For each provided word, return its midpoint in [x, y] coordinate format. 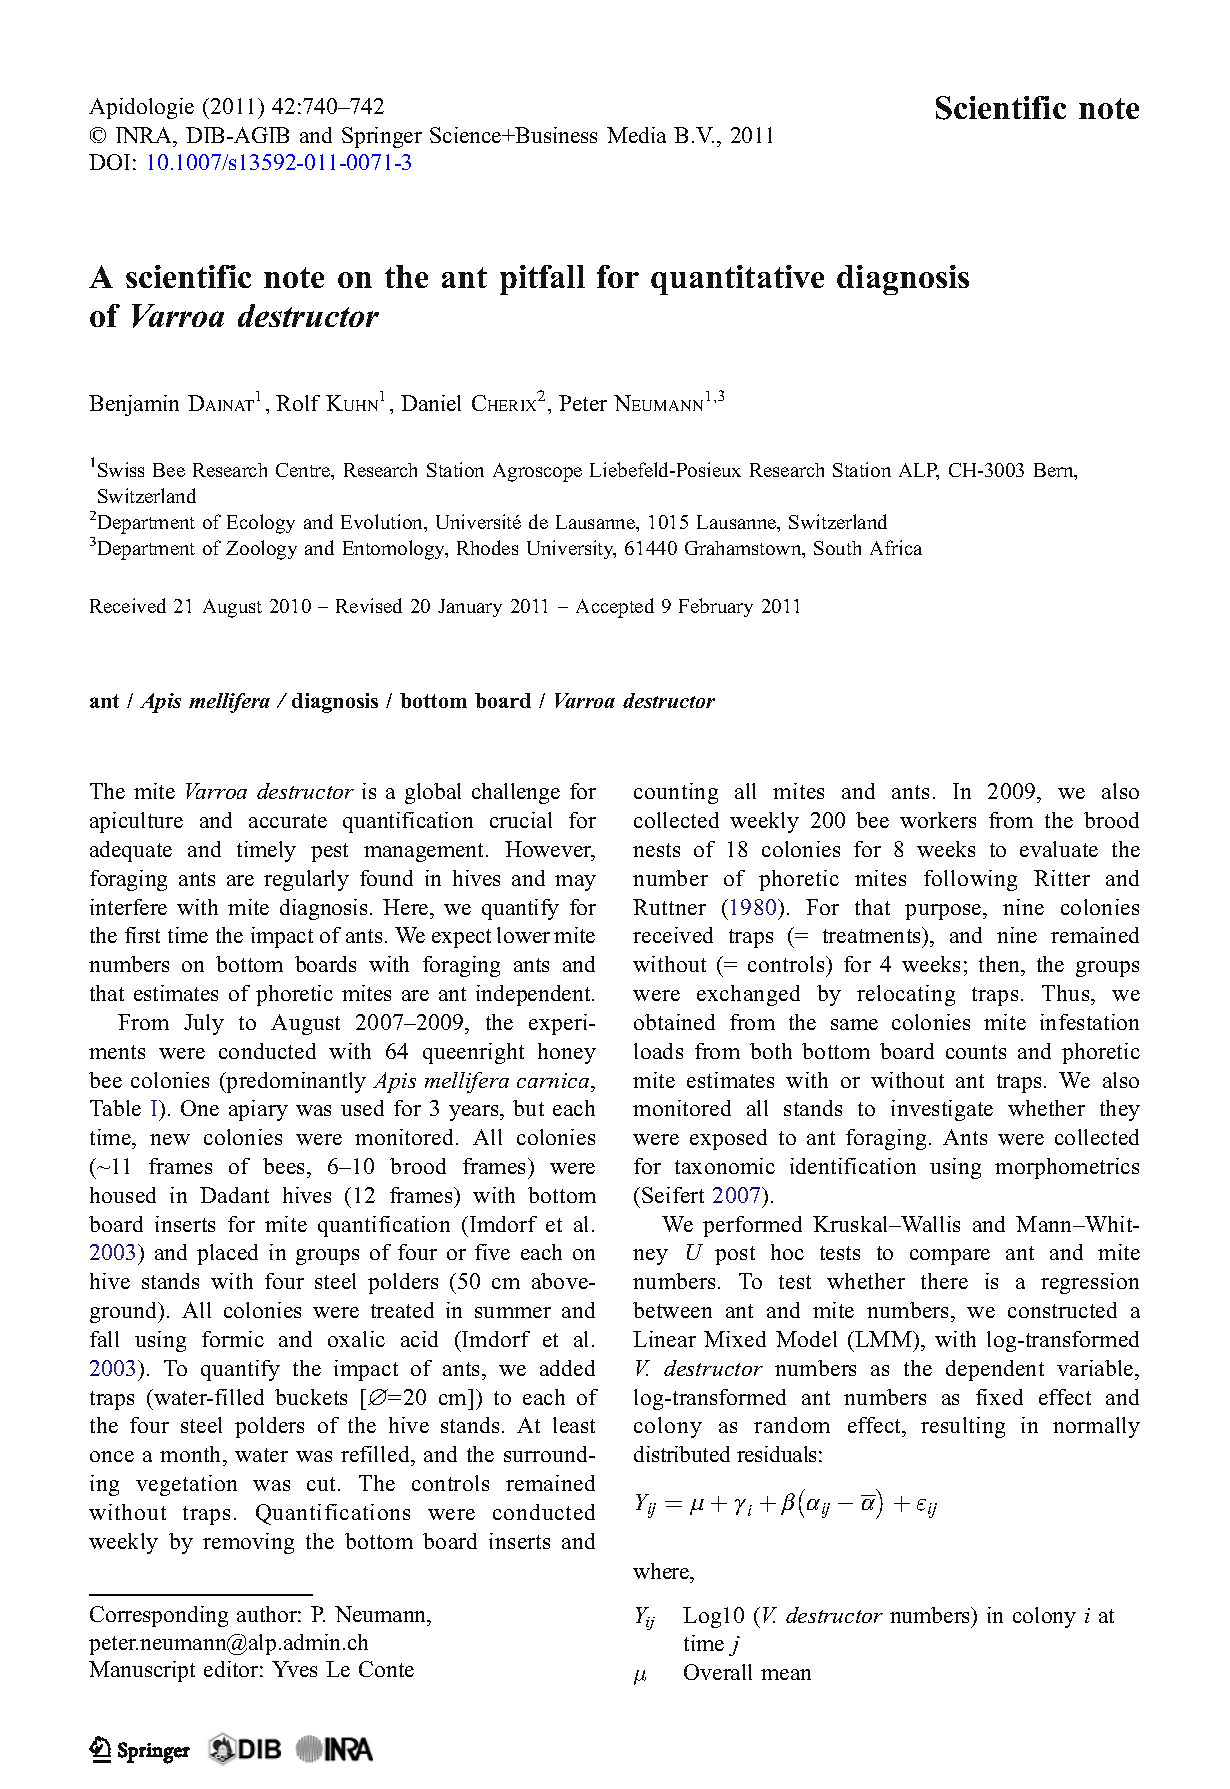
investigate [942, 1110]
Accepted [615, 608]
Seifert [673, 1195]
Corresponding [159, 1616]
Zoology [261, 550]
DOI [109, 162]
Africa [896, 547]
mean [786, 1674]
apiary [258, 1110]
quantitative [737, 280]
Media [636, 135]
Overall [718, 1672]
